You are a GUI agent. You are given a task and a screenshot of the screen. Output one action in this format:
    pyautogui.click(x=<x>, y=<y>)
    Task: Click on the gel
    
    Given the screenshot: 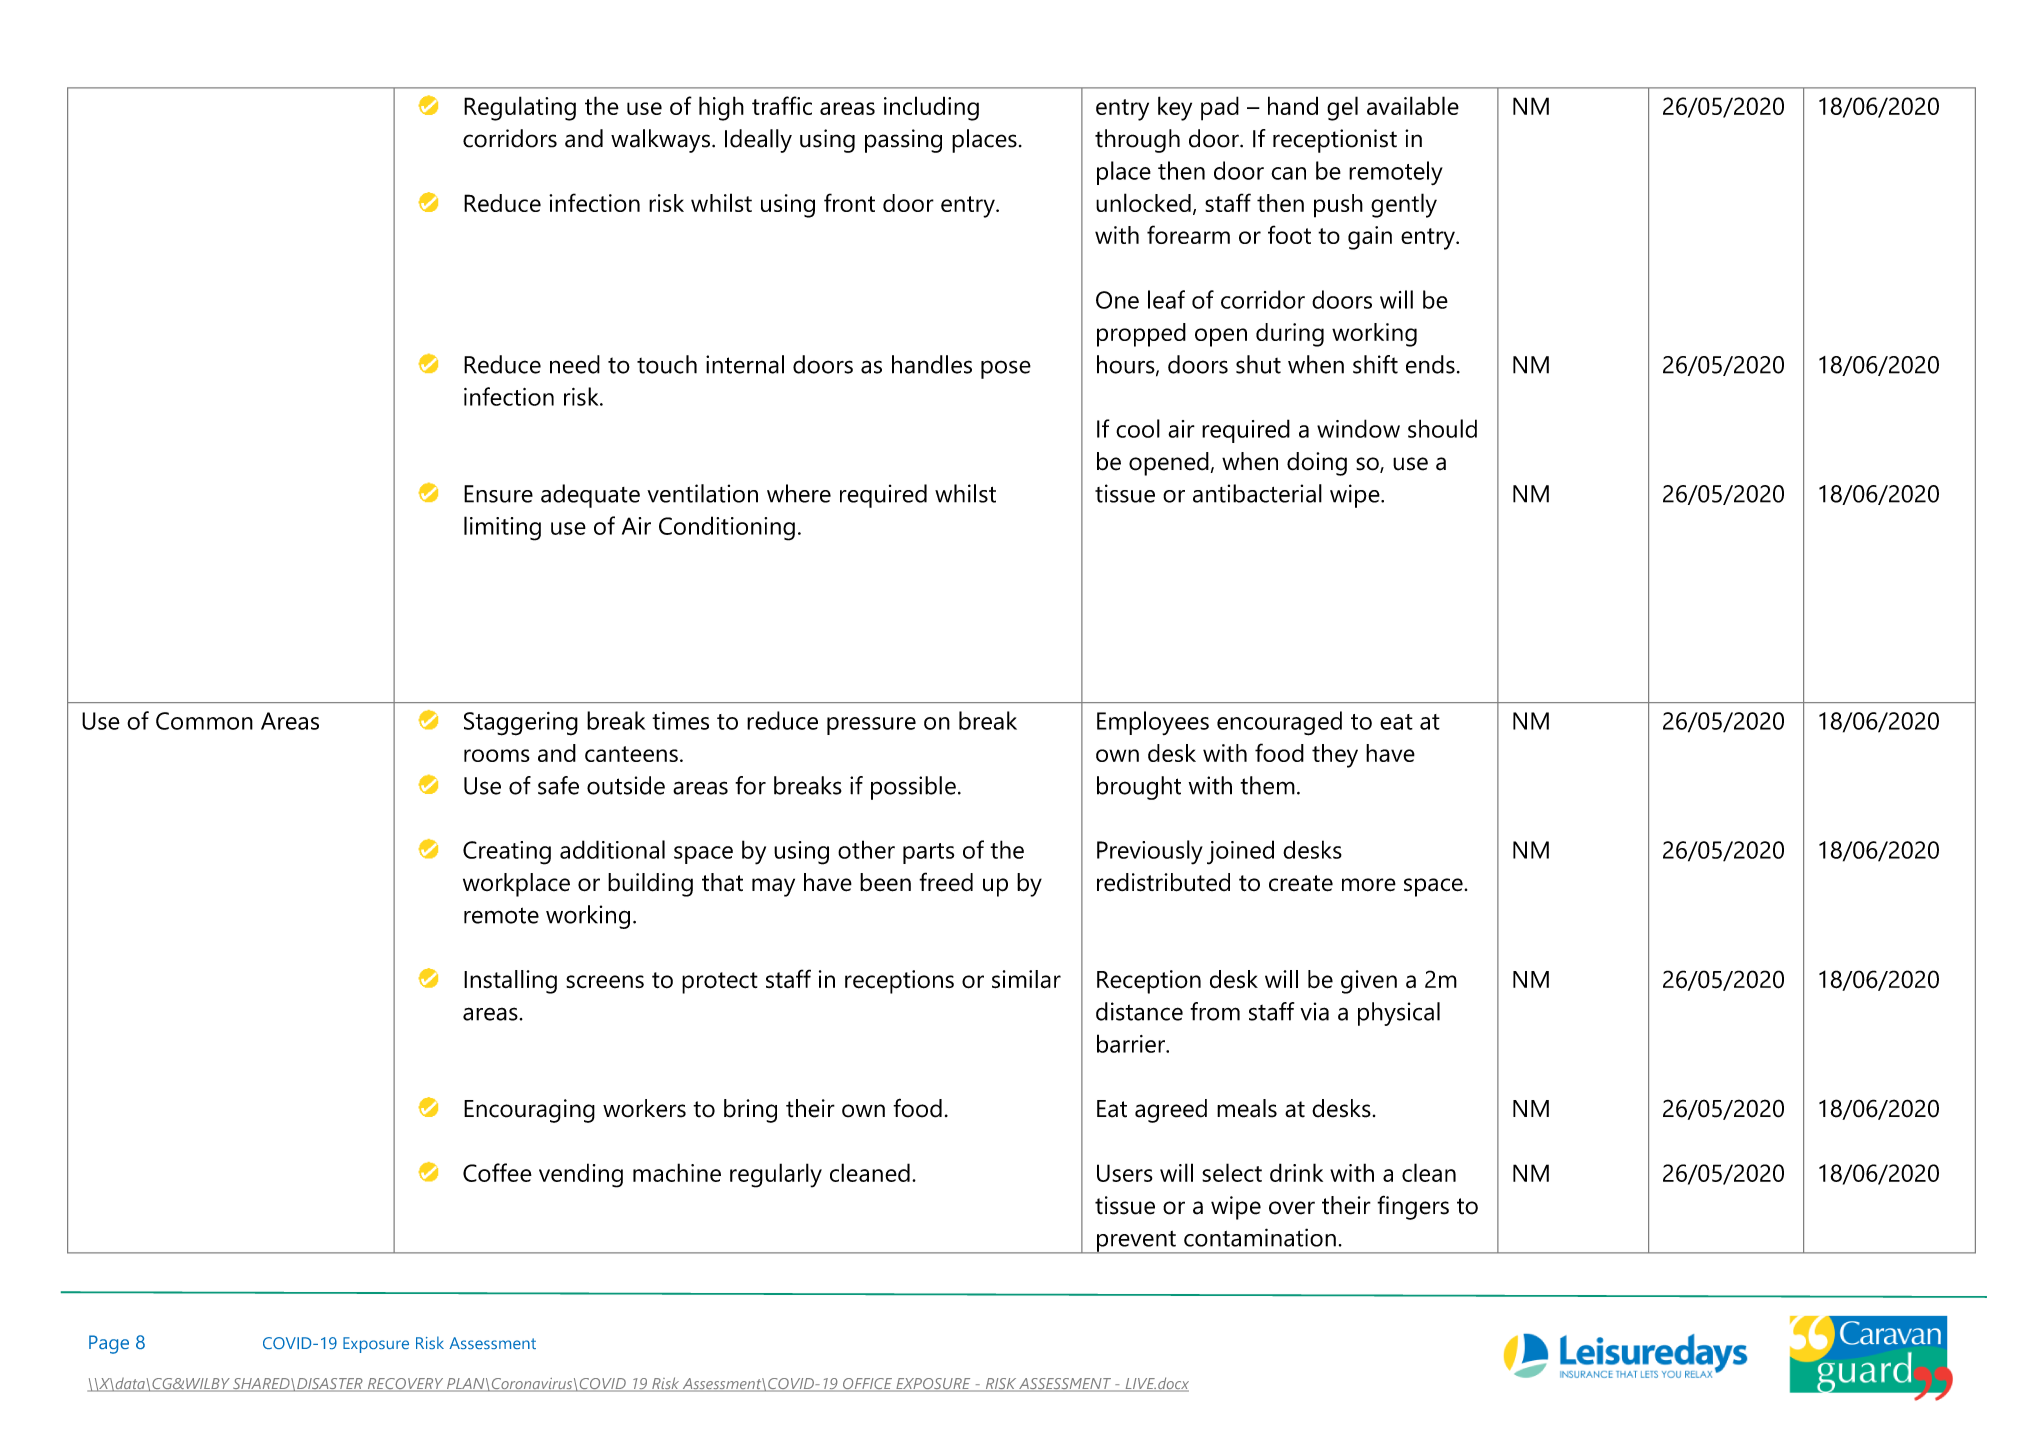 What is the action you would take?
    pyautogui.click(x=1342, y=108)
